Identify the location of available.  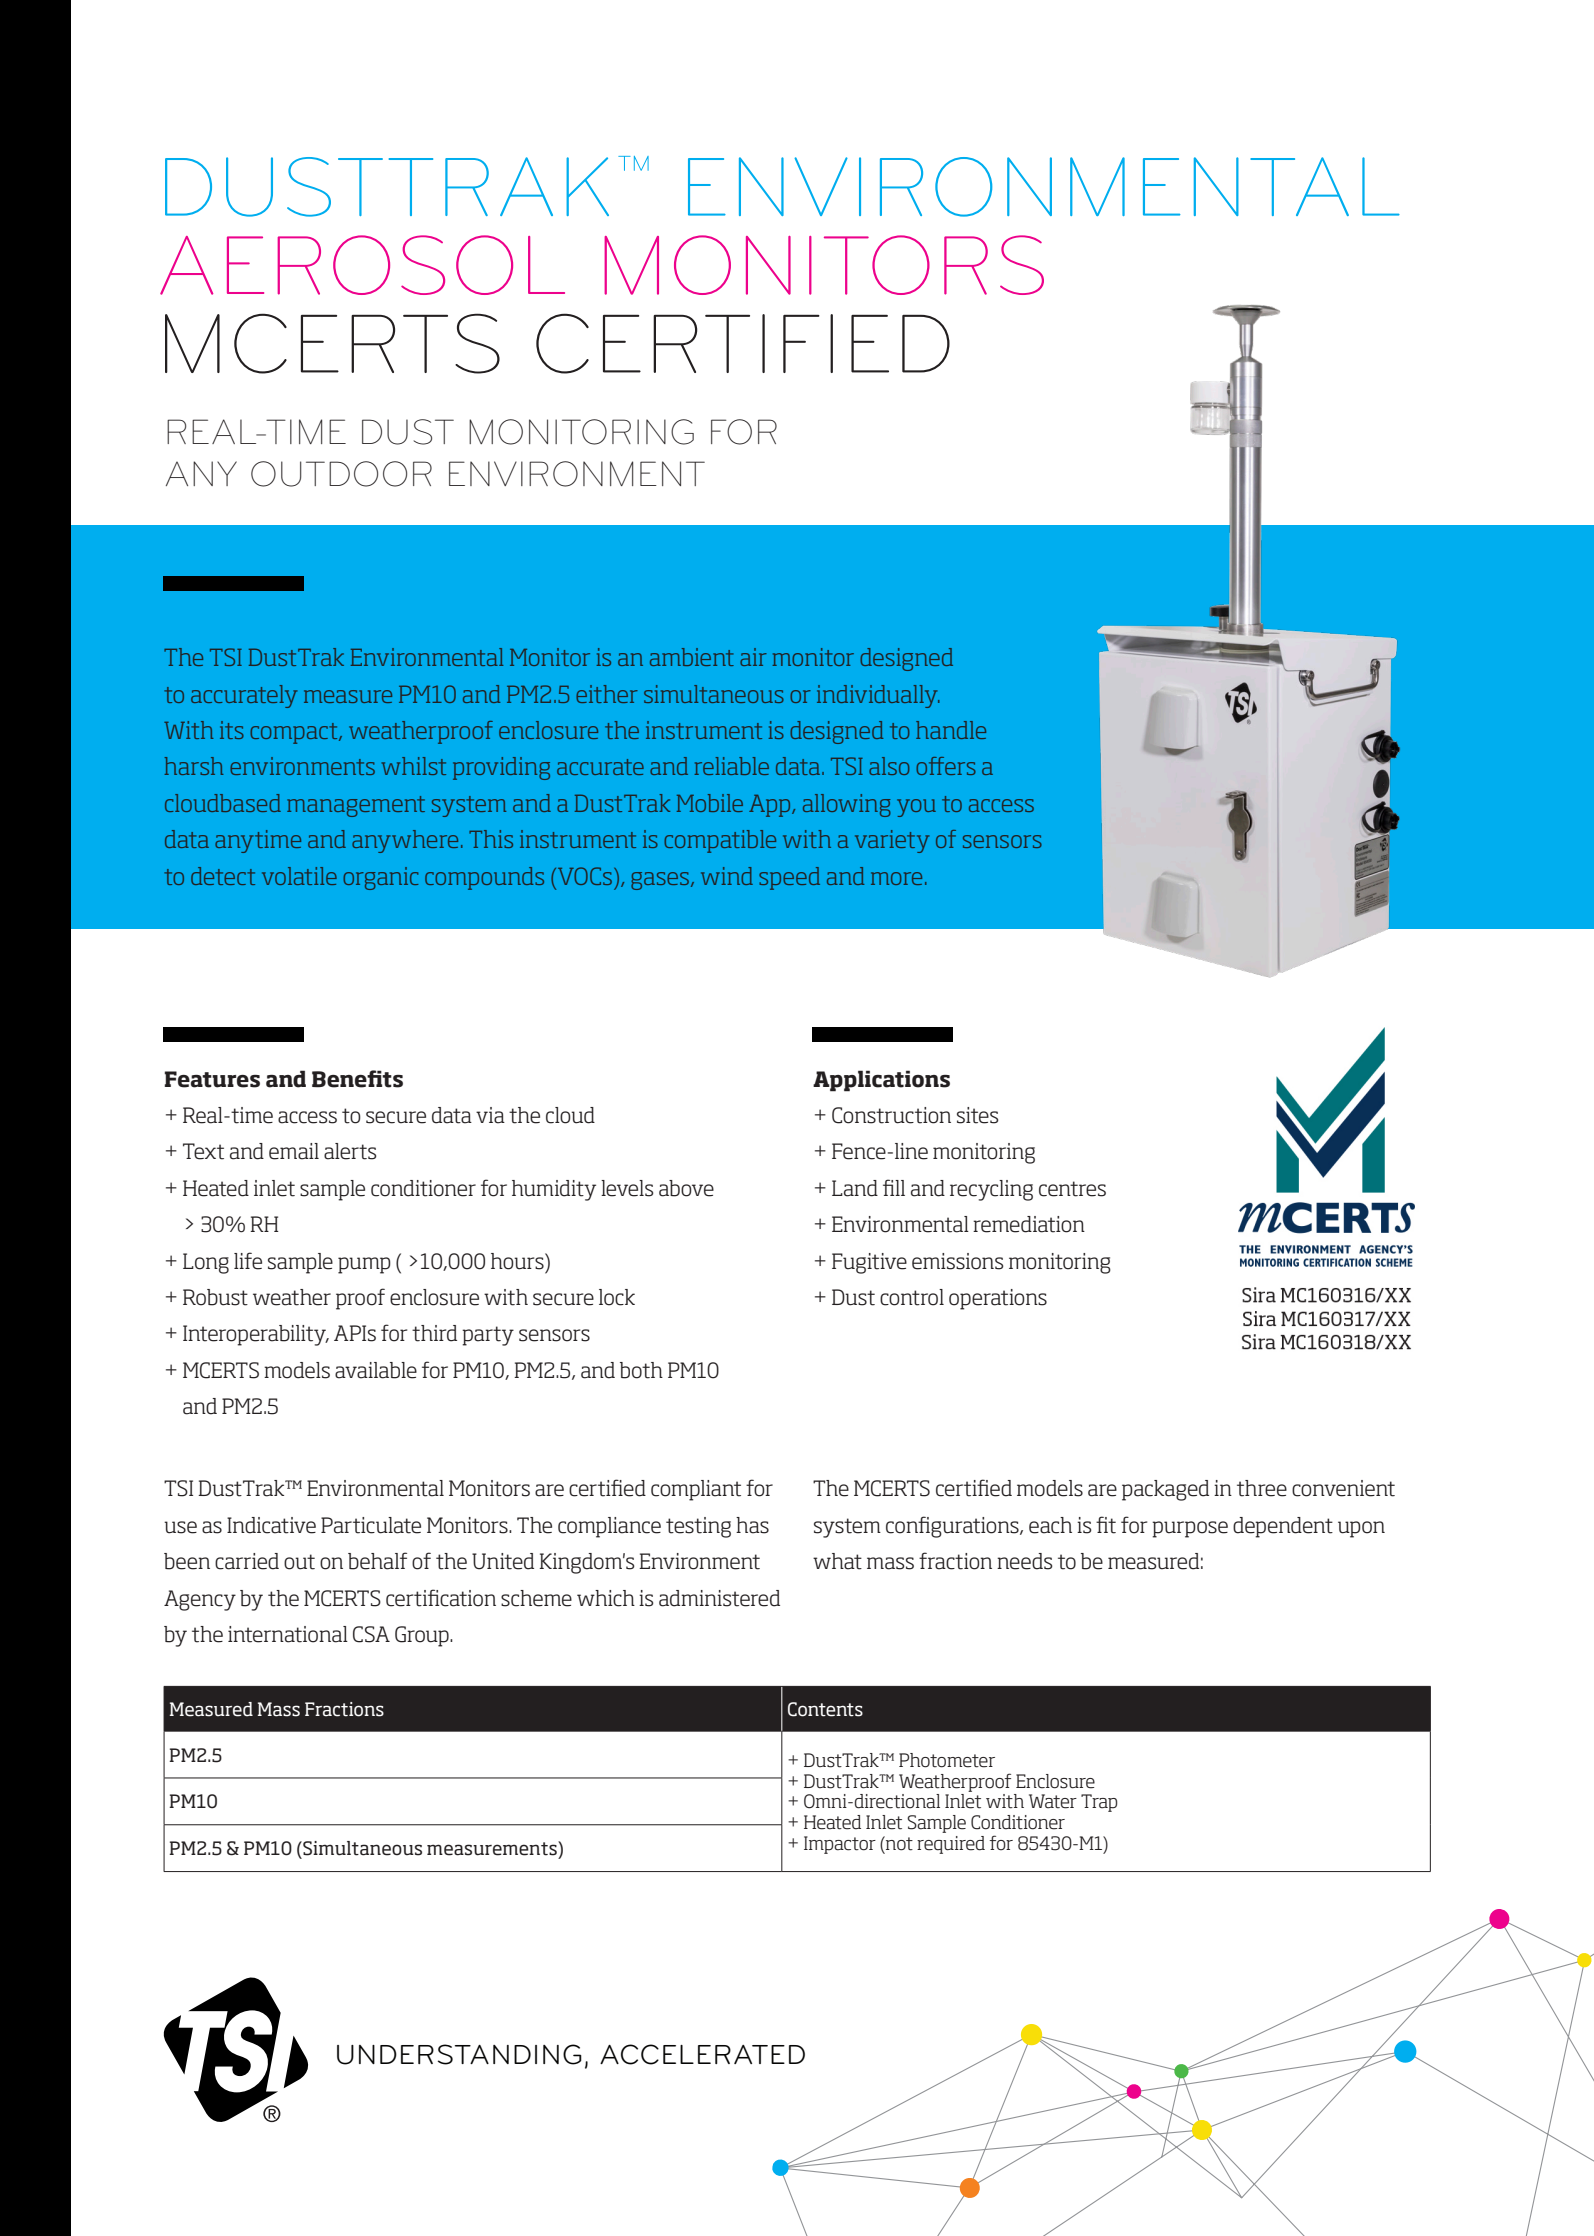
(376, 1370).
